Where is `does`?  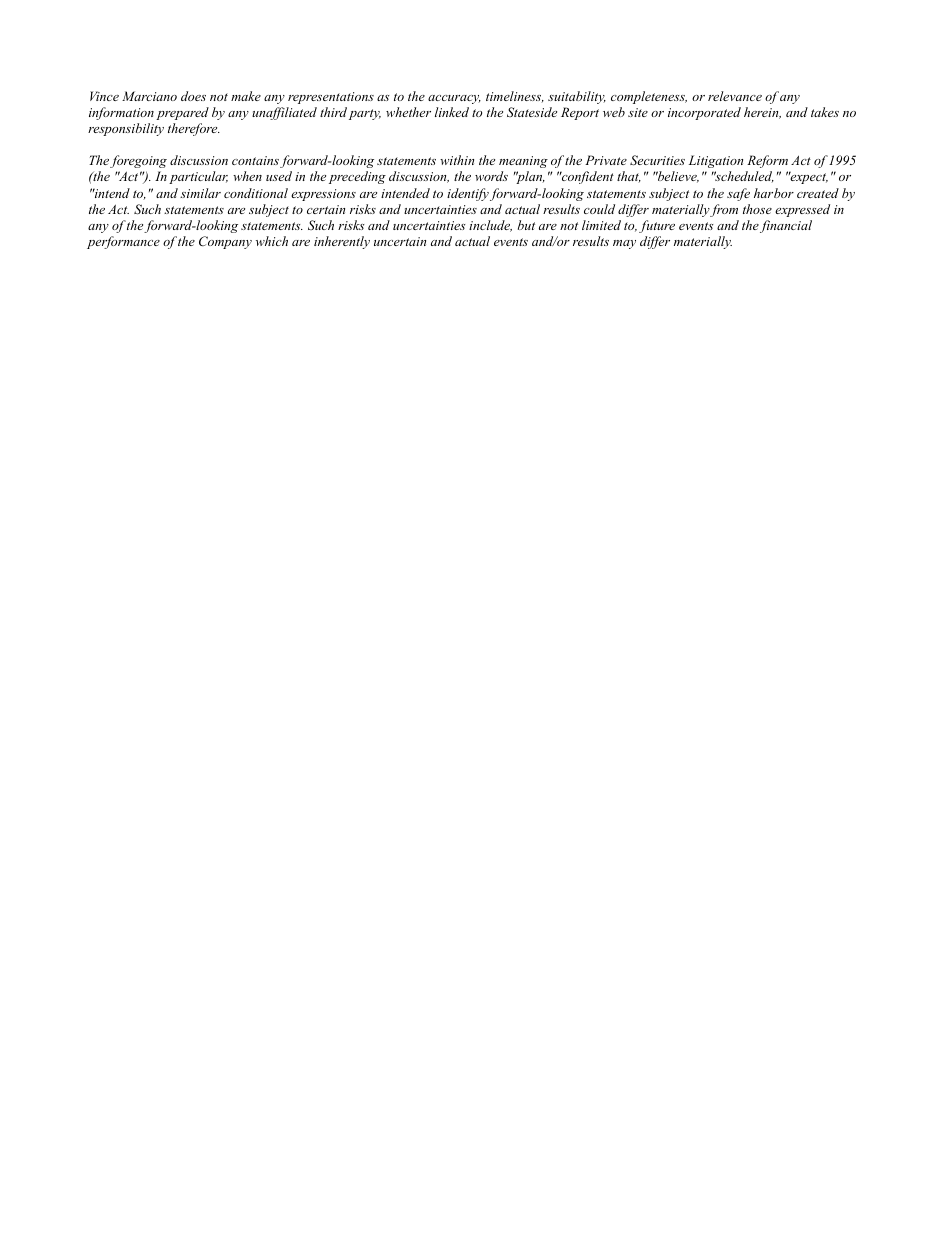 does is located at coordinates (193, 96).
